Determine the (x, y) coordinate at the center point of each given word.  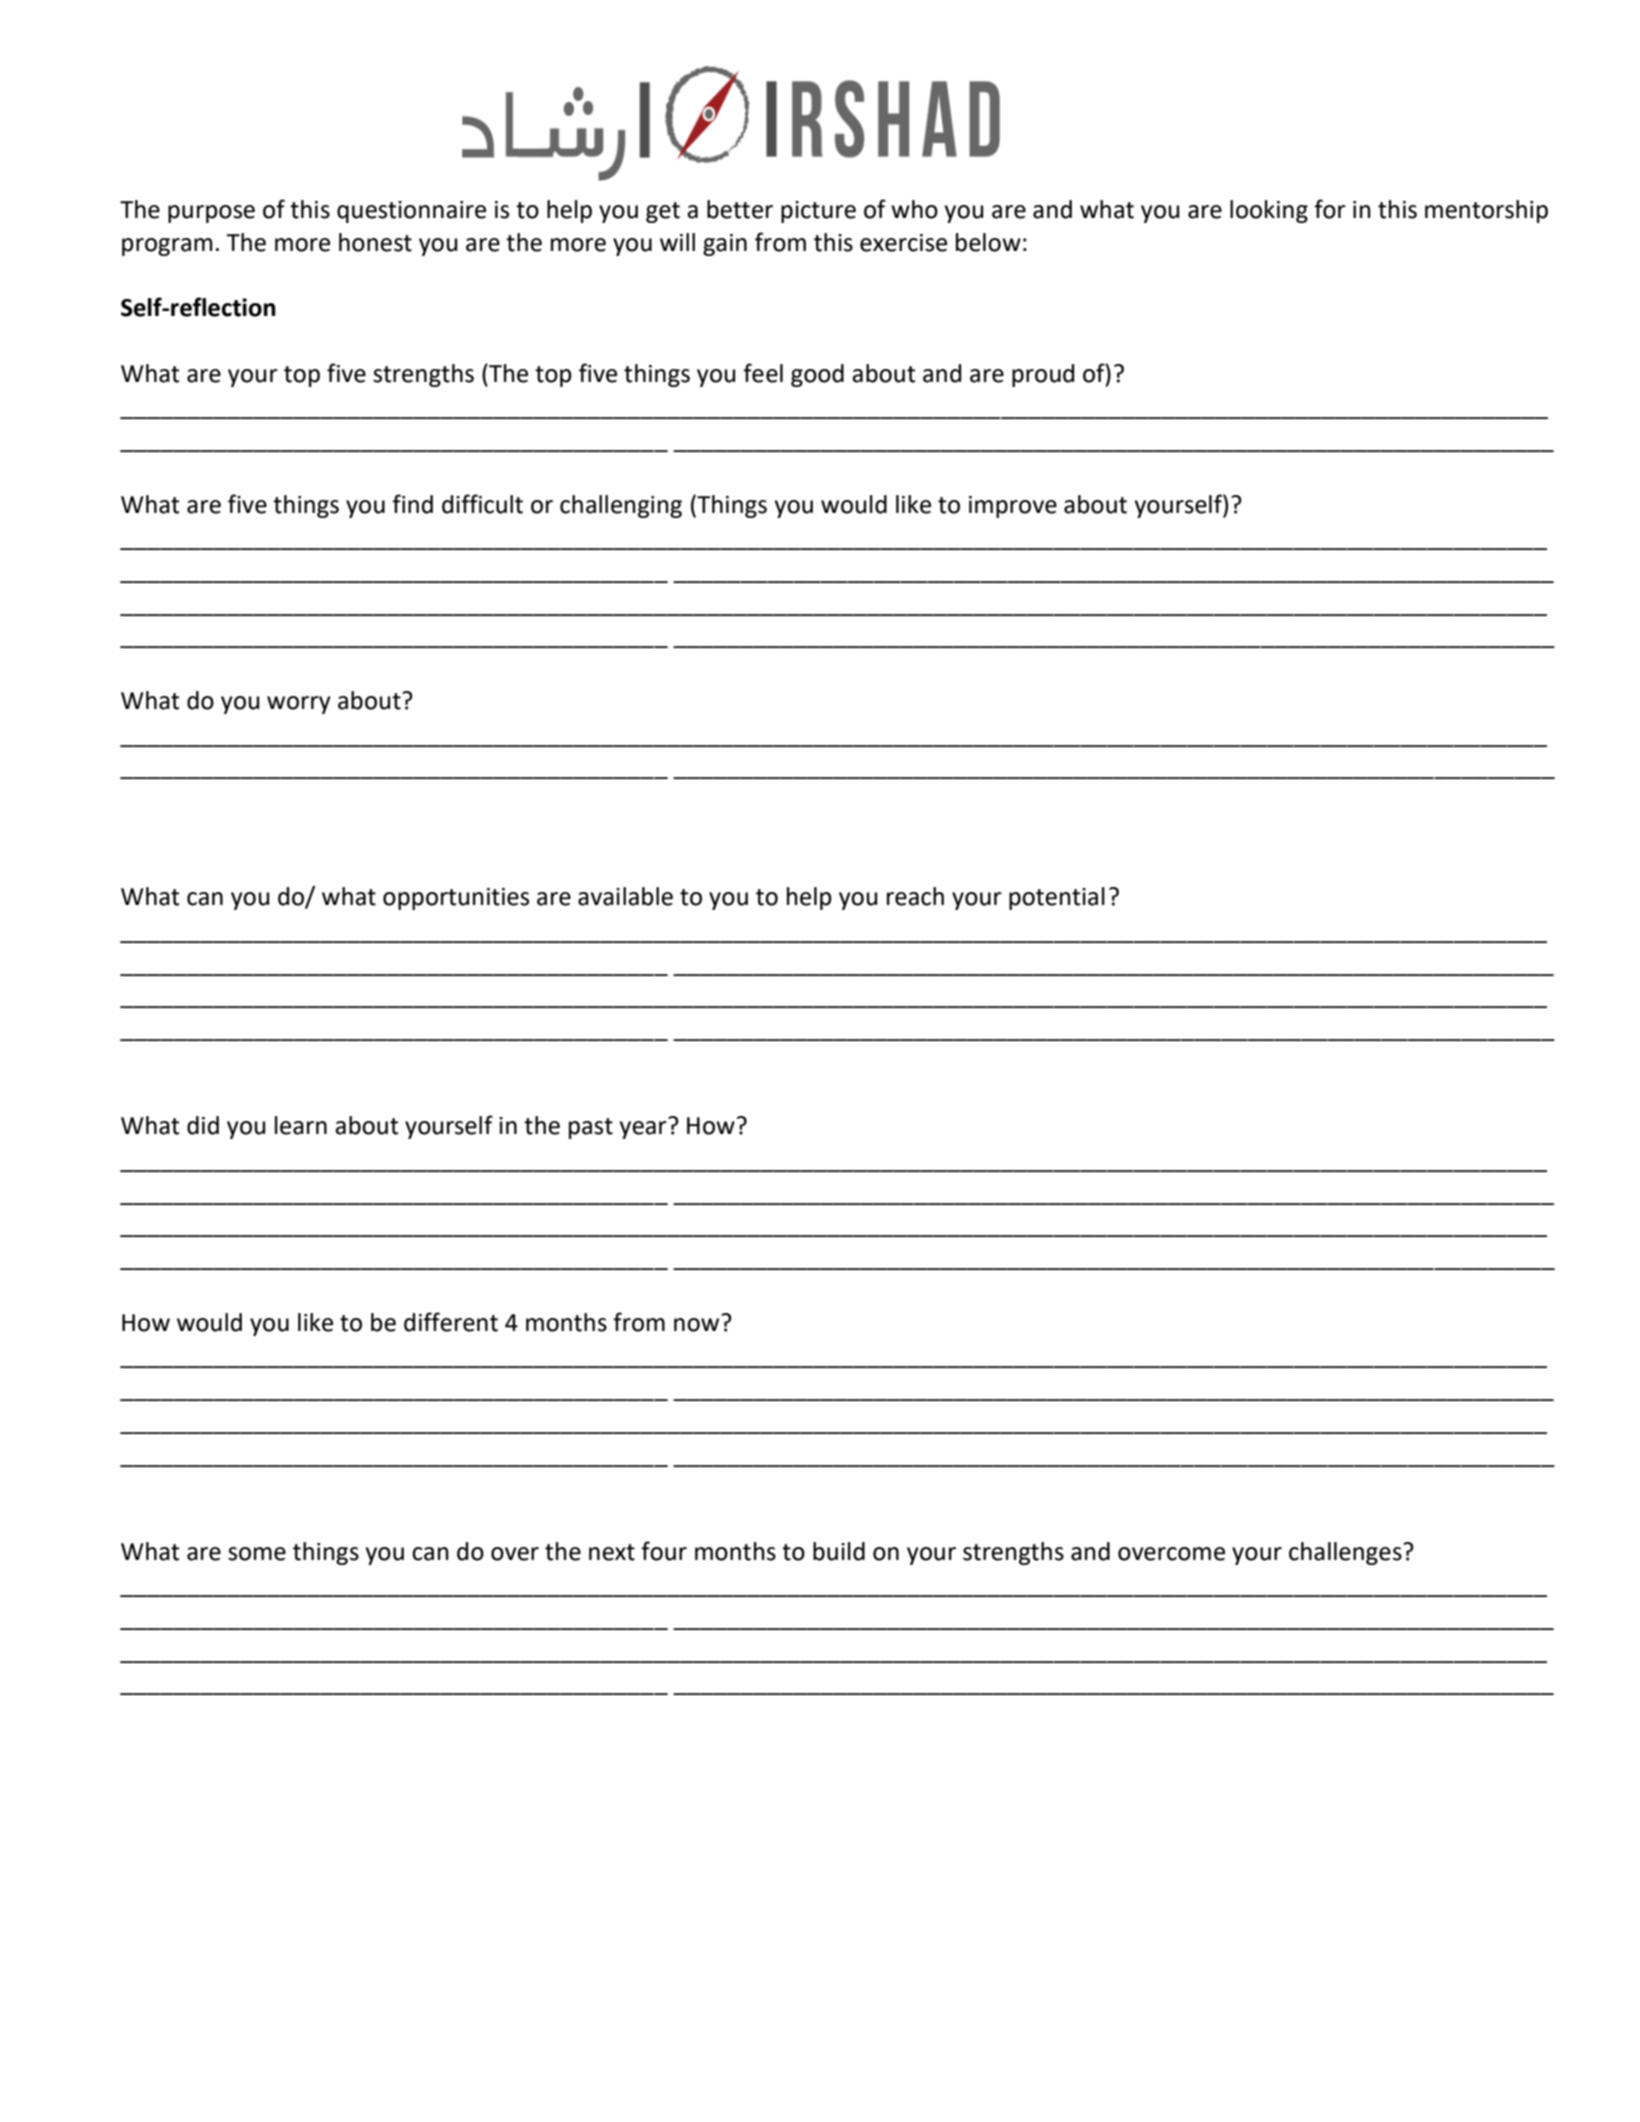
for (1330, 209)
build (839, 1551)
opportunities (456, 899)
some (257, 1554)
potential (1057, 898)
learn (301, 1125)
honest (375, 242)
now (698, 1323)
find (412, 504)
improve (1013, 507)
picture (818, 212)
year (643, 1130)
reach (915, 896)
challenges (1346, 1553)
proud (1043, 375)
